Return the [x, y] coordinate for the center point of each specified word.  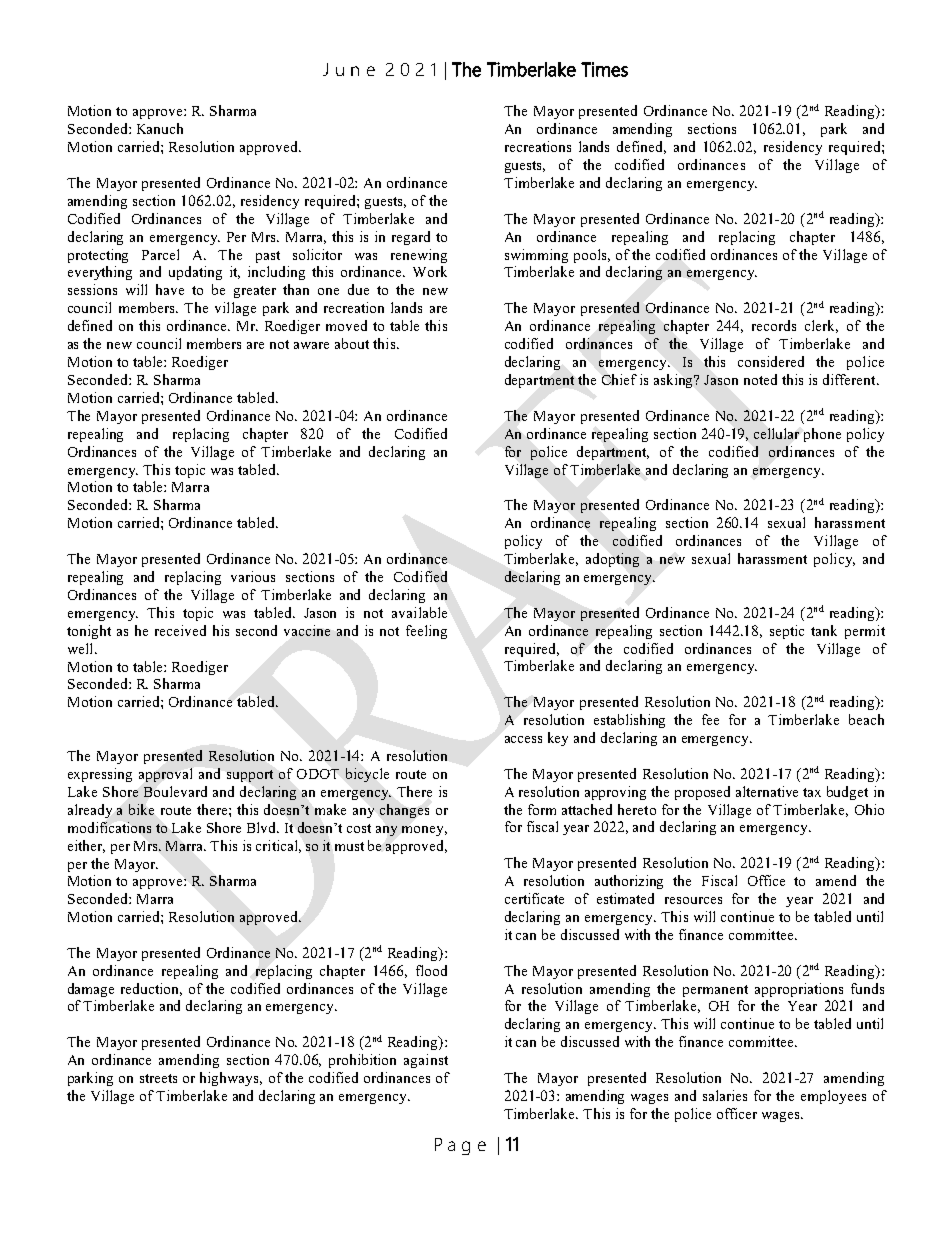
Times [604, 69]
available [419, 612]
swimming [536, 256]
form [542, 809]
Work [430, 271]
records [774, 325]
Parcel [160, 254]
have [170, 289]
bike [141, 809]
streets [158, 1078]
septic [787, 632]
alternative [767, 791]
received [180, 630]
